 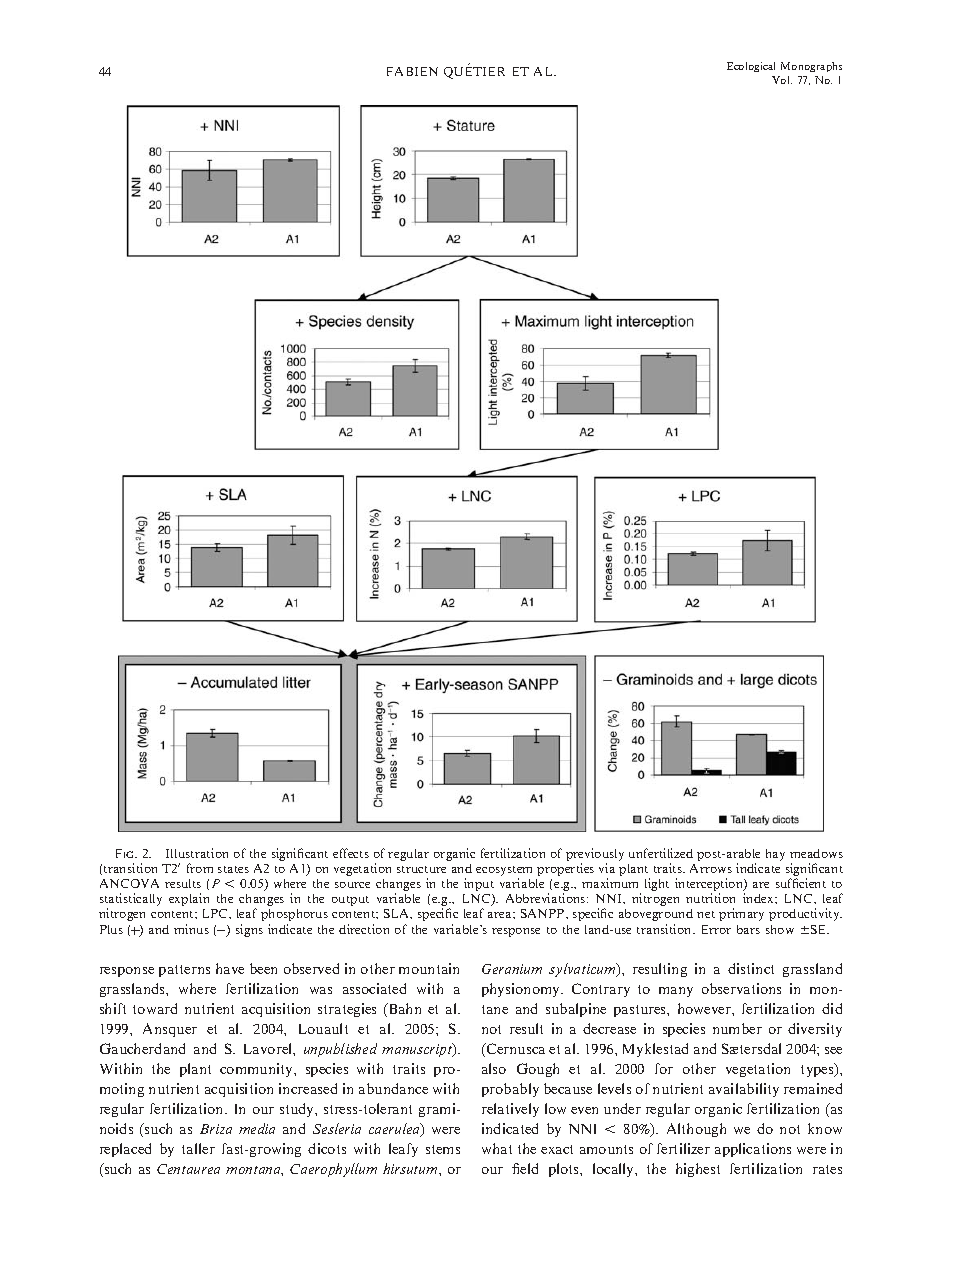 I want to click on taller, so click(x=198, y=1148).
